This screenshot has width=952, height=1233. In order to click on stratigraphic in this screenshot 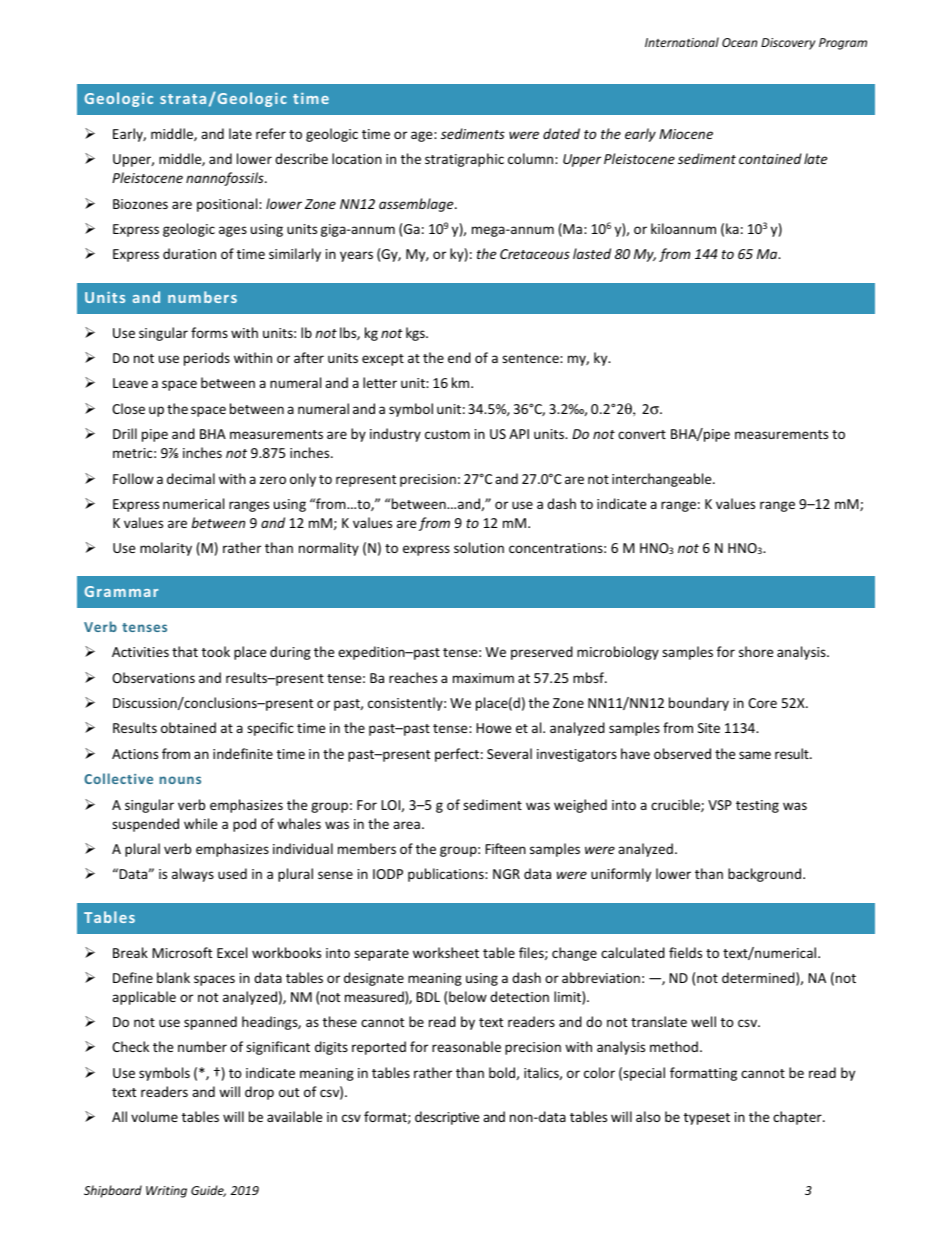, I will do `click(464, 160)`.
